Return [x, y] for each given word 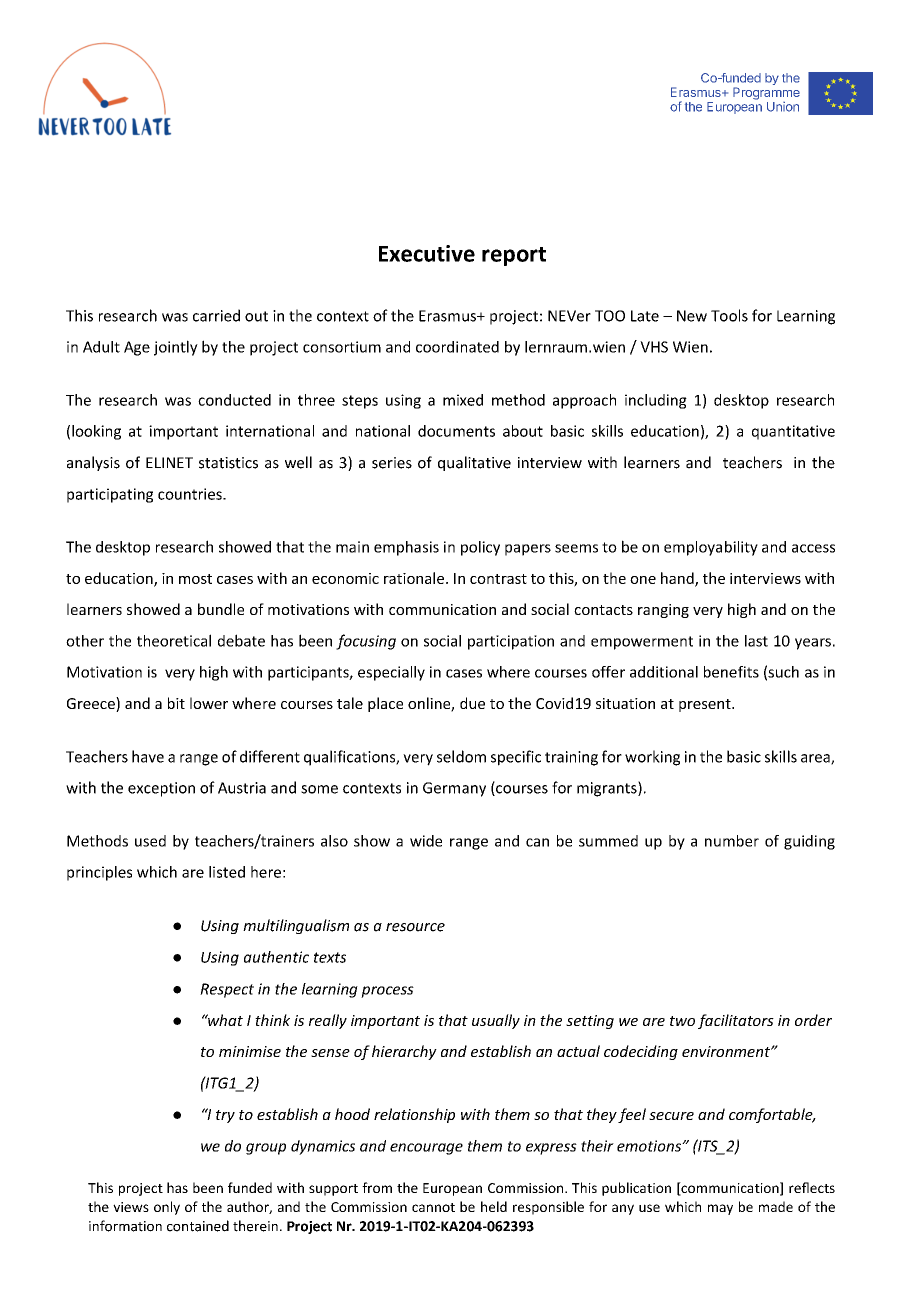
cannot [433, 1207]
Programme [766, 93]
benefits [731, 672]
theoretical [174, 640]
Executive [427, 253]
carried [216, 315]
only [167, 1208]
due [472, 703]
